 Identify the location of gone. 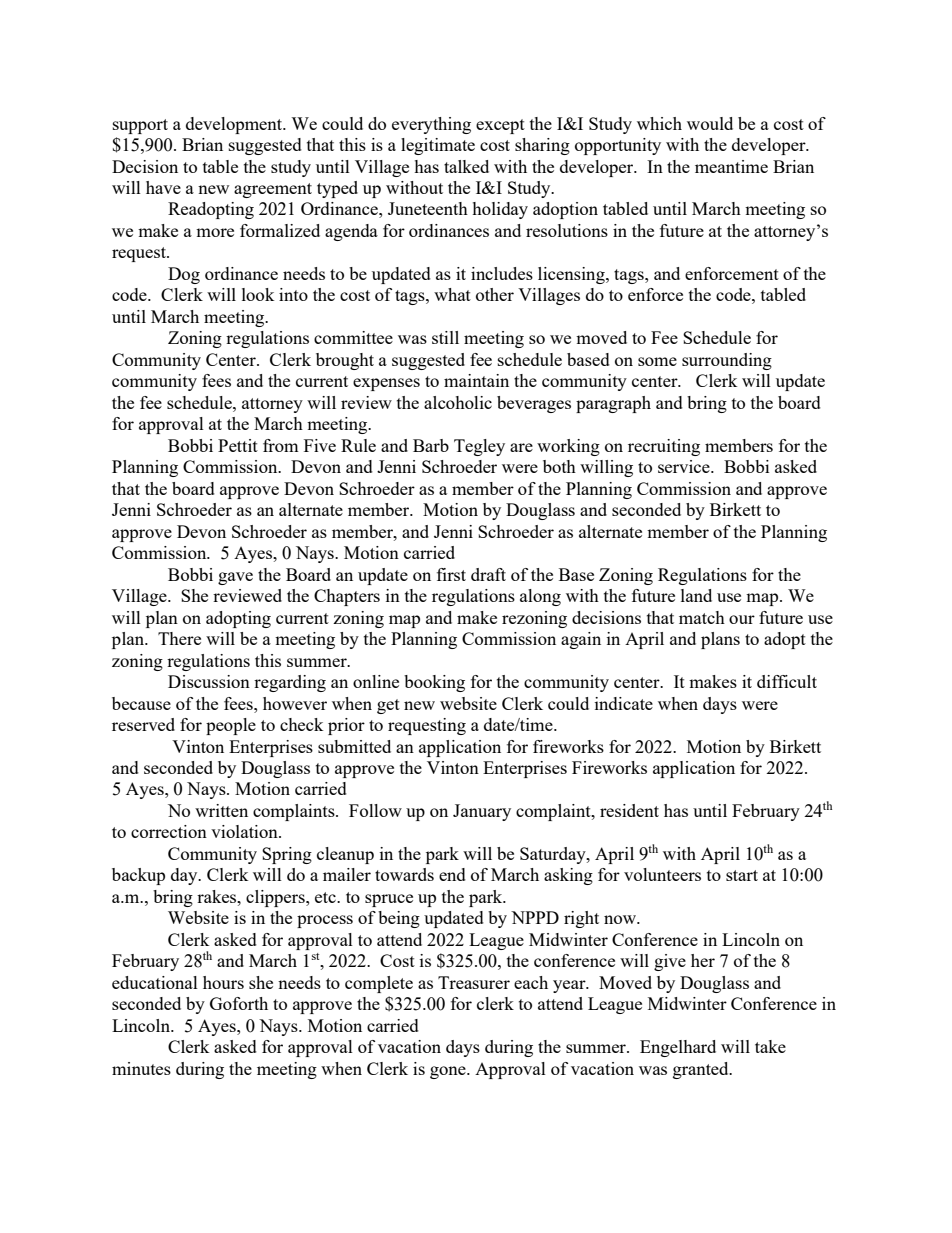
(449, 1072).
